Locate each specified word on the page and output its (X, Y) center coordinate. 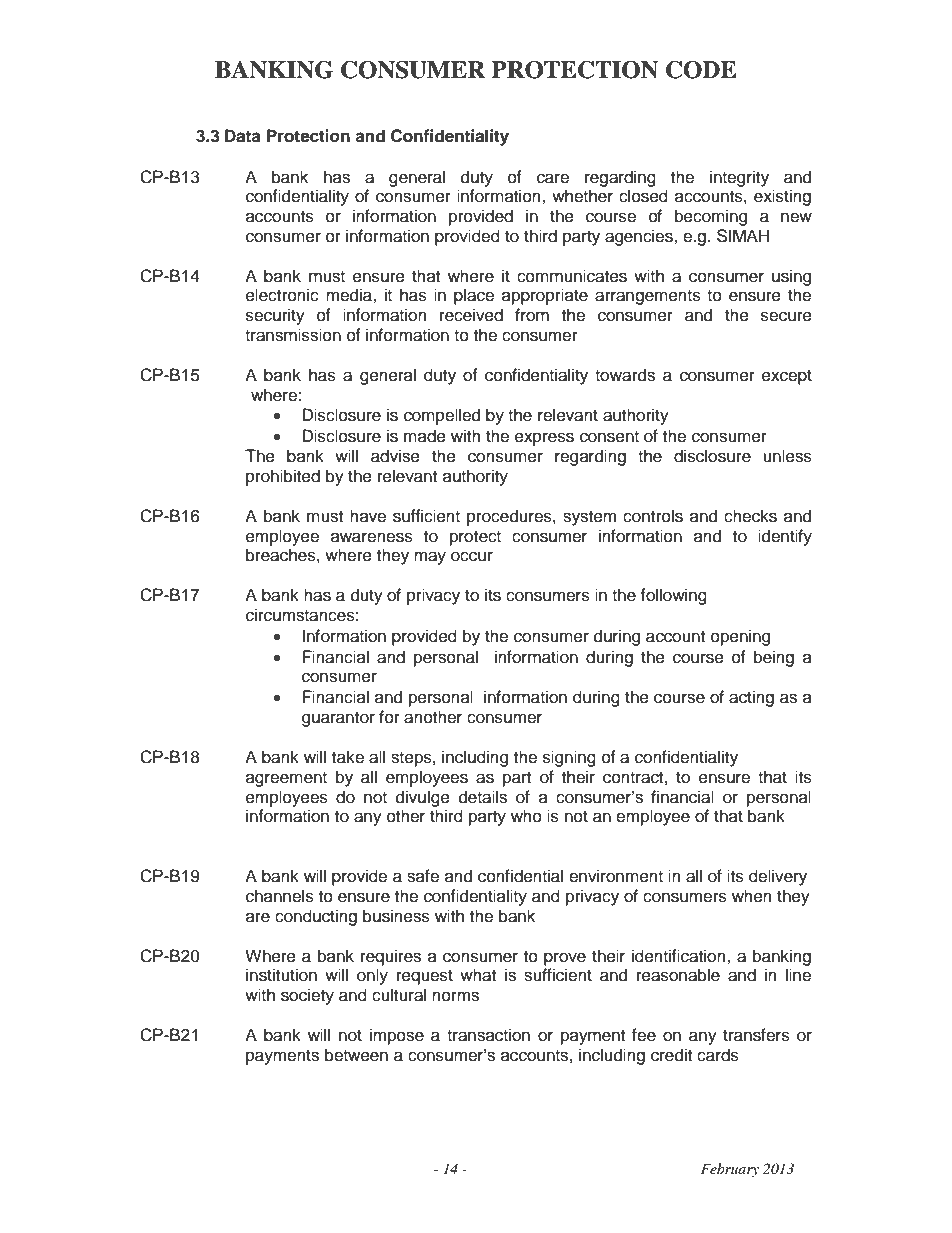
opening (740, 637)
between (356, 1055)
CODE (701, 70)
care (553, 178)
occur (472, 556)
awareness (372, 537)
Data (243, 136)
